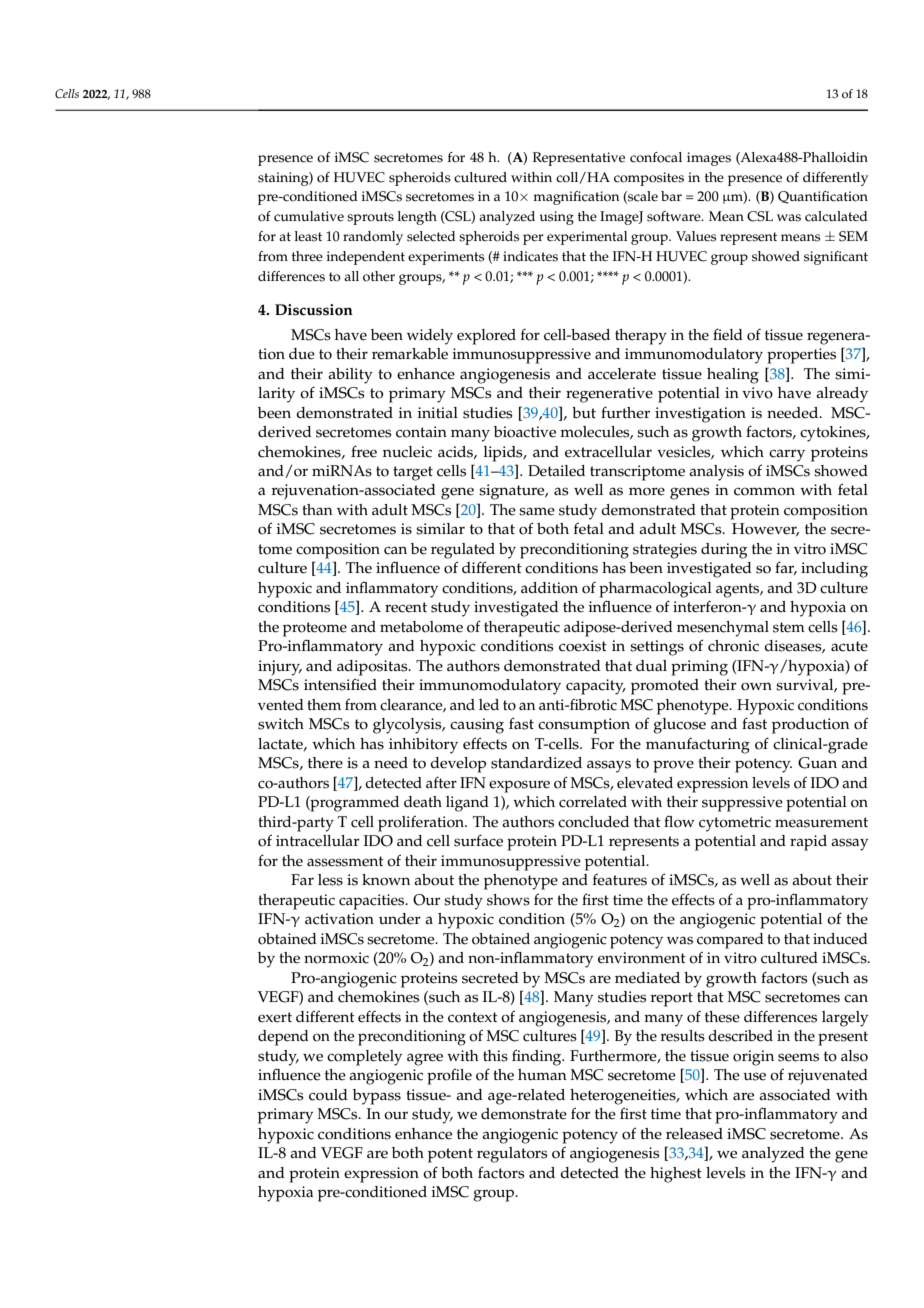  Describe the element at coordinates (754, 1076) in the image. I see `use` at that location.
